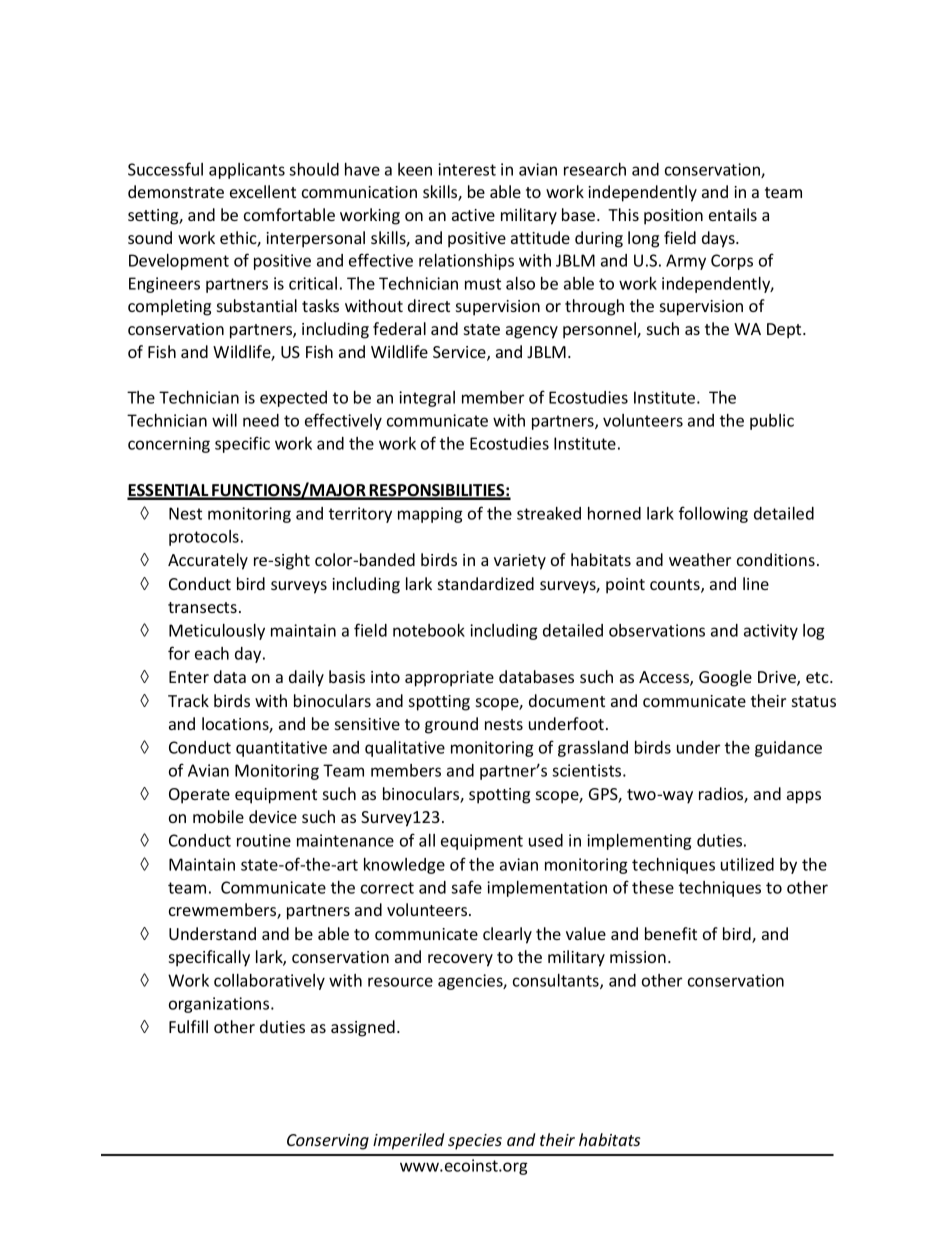  What do you see at coordinates (263, 191) in the document?
I see `excellent` at bounding box center [263, 191].
